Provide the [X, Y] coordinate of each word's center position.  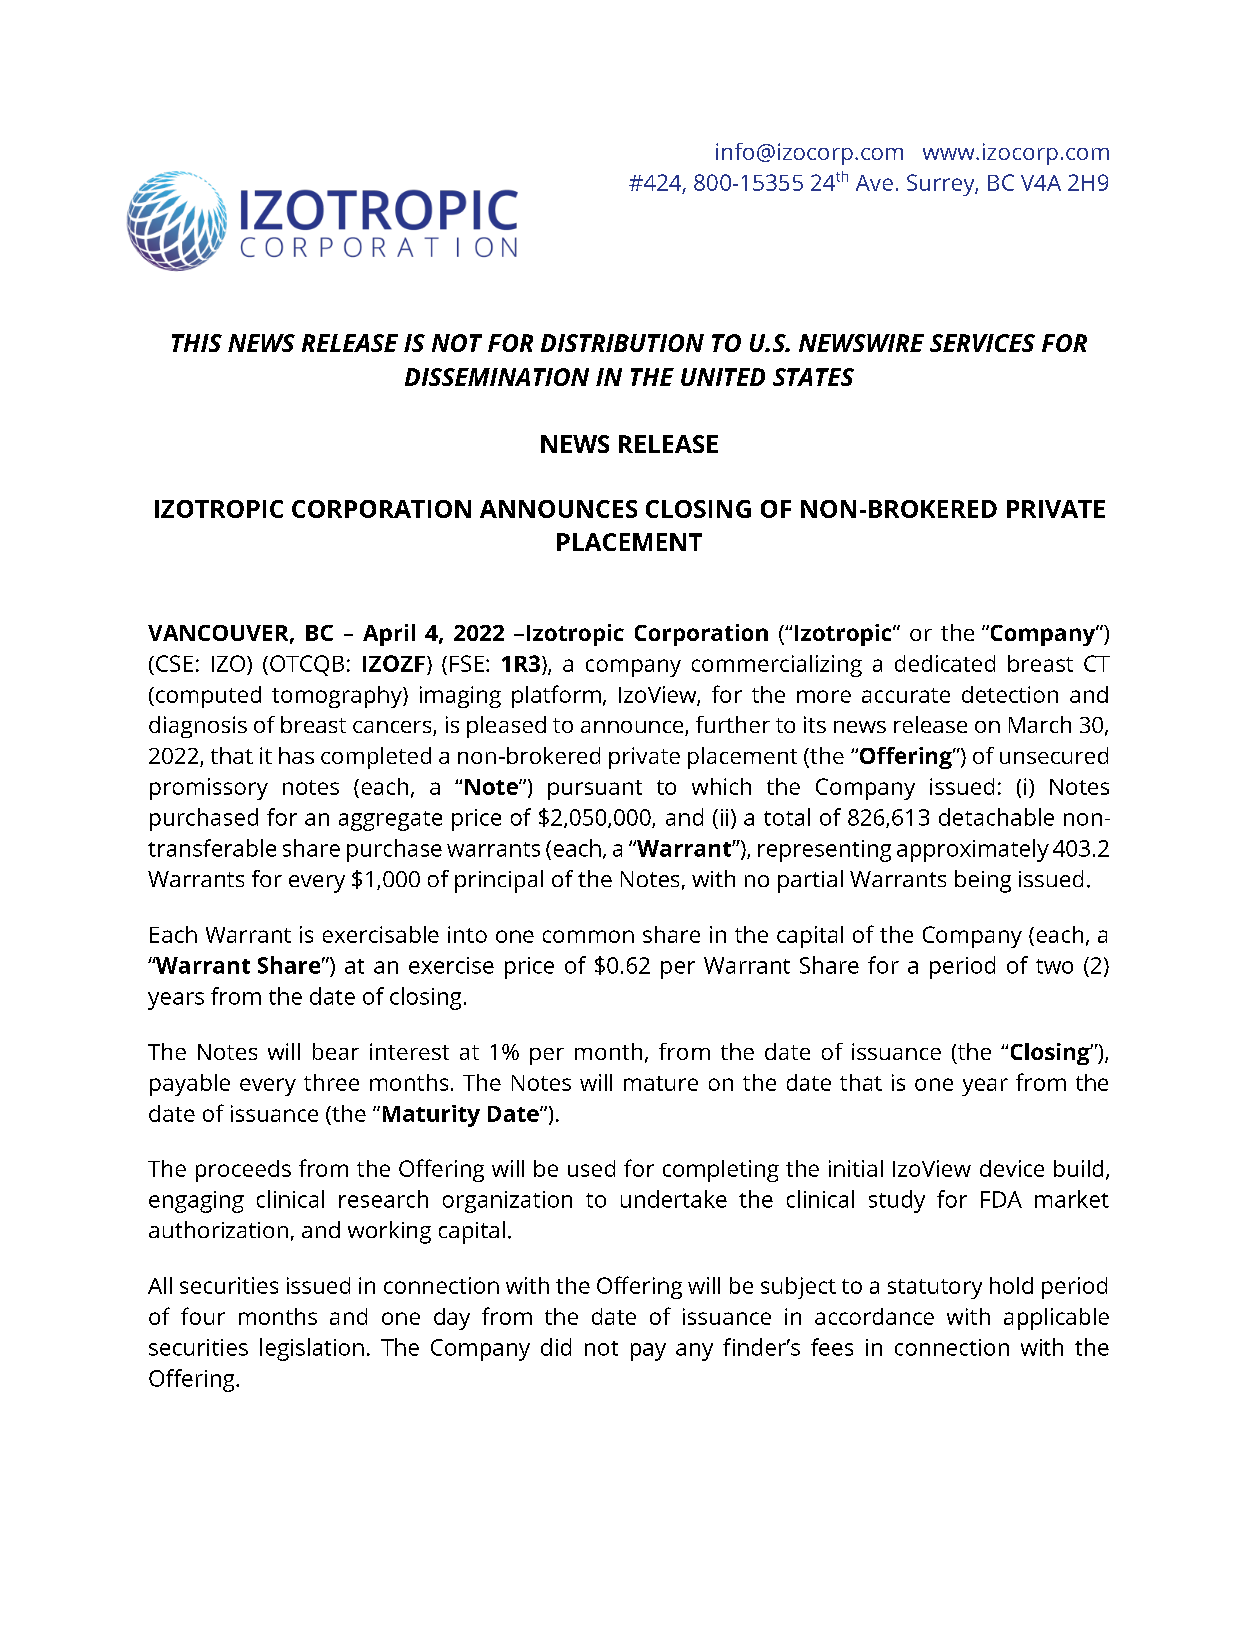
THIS [197, 343]
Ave [874, 183]
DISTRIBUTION [622, 343]
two [1054, 966]
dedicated [945, 663]
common [588, 936]
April [389, 635]
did [556, 1347]
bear [336, 1051]
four [203, 1316]
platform [556, 696]
